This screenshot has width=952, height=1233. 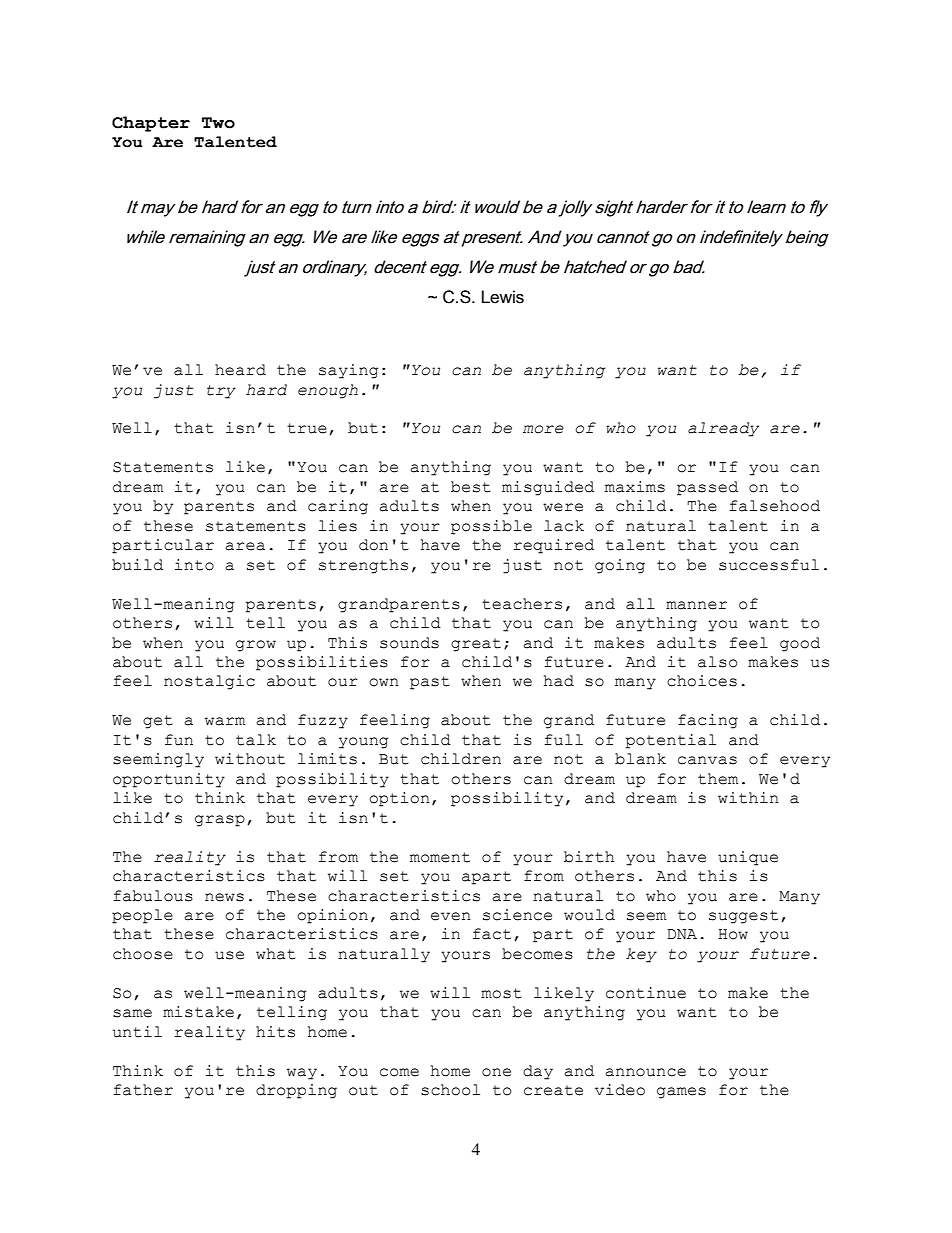 What do you see at coordinates (440, 857) in the screenshot?
I see `moment` at bounding box center [440, 857].
